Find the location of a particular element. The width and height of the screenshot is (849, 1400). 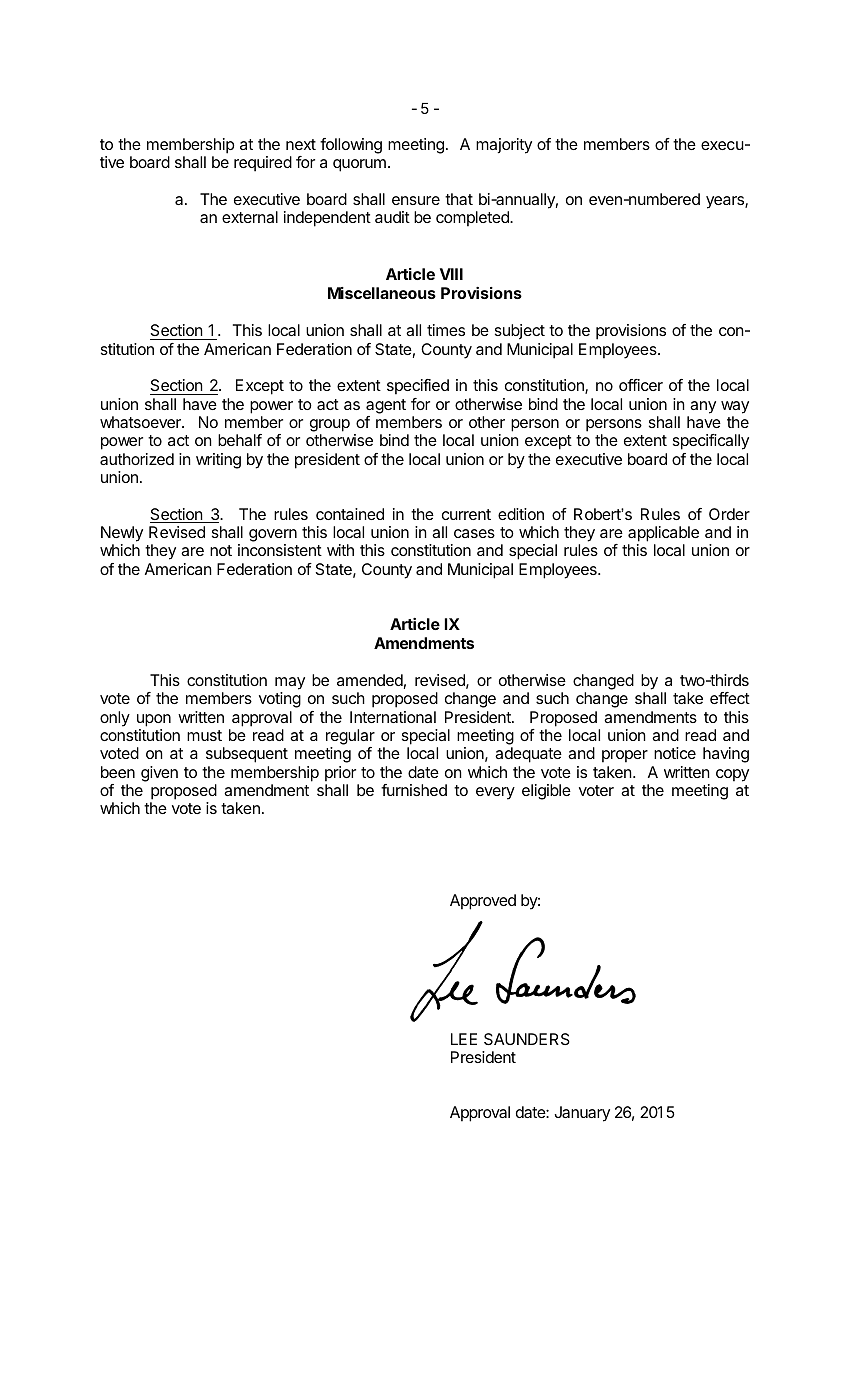

LEE is located at coordinates (464, 1039).
